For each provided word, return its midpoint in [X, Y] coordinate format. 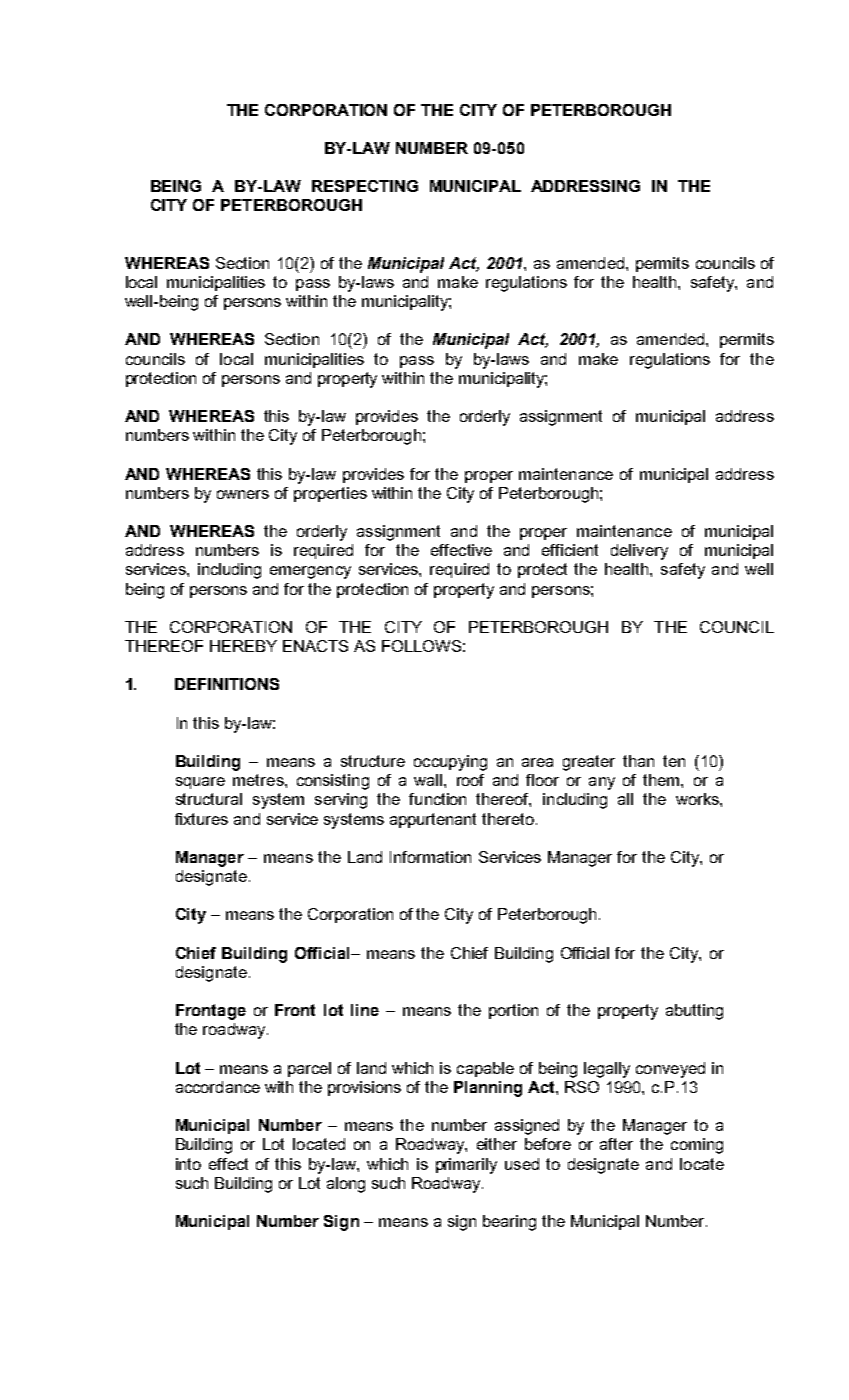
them [662, 780]
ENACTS [315, 646]
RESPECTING [365, 186]
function [437, 799]
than [638, 761]
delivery [639, 552]
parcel [309, 1069]
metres [259, 780]
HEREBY [243, 646]
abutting [694, 1012]
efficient [570, 550]
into [188, 1164]
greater [589, 763]
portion [513, 1011]
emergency [310, 572]
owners [243, 494]
